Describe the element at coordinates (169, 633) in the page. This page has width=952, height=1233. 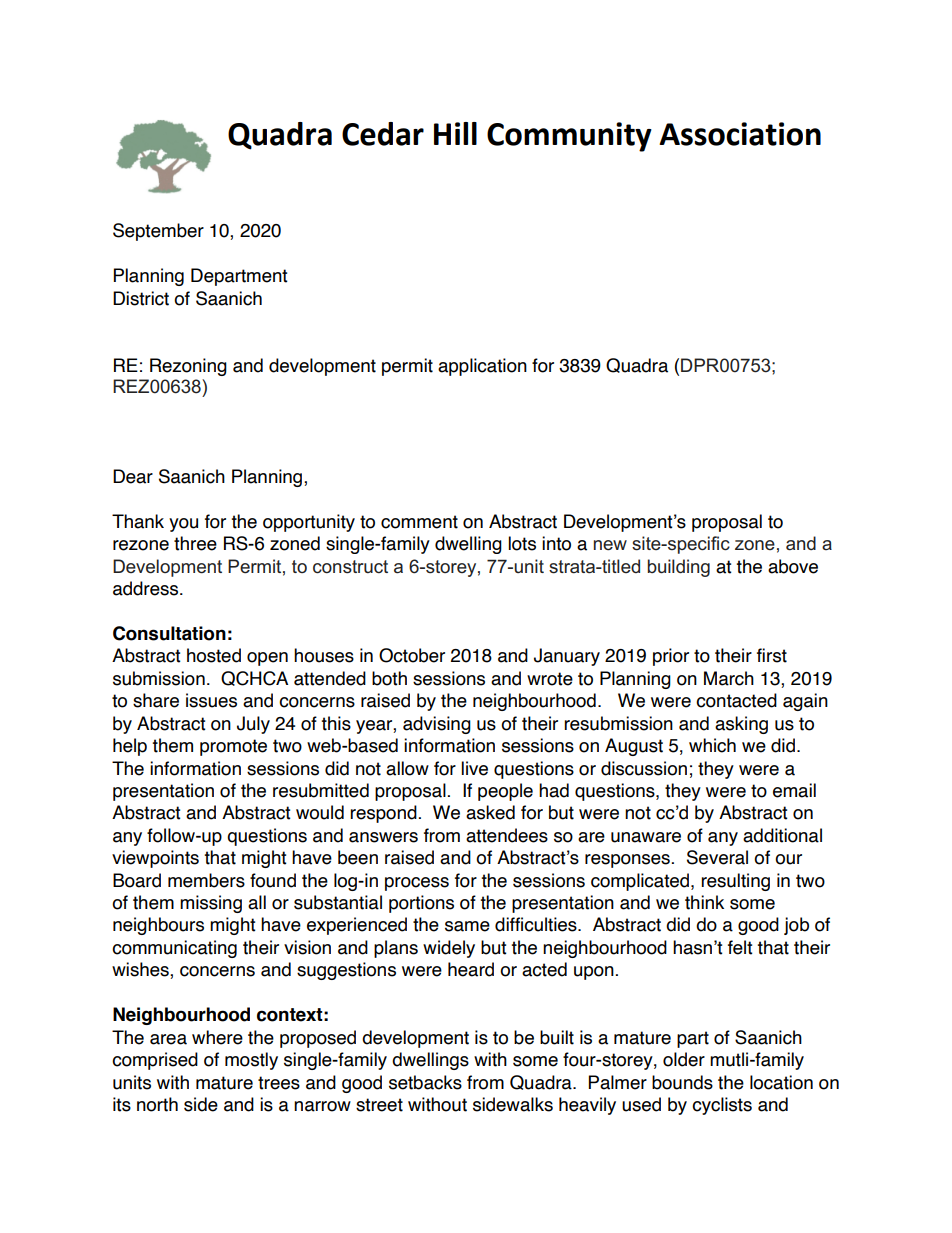
I see `Consultation` at that location.
